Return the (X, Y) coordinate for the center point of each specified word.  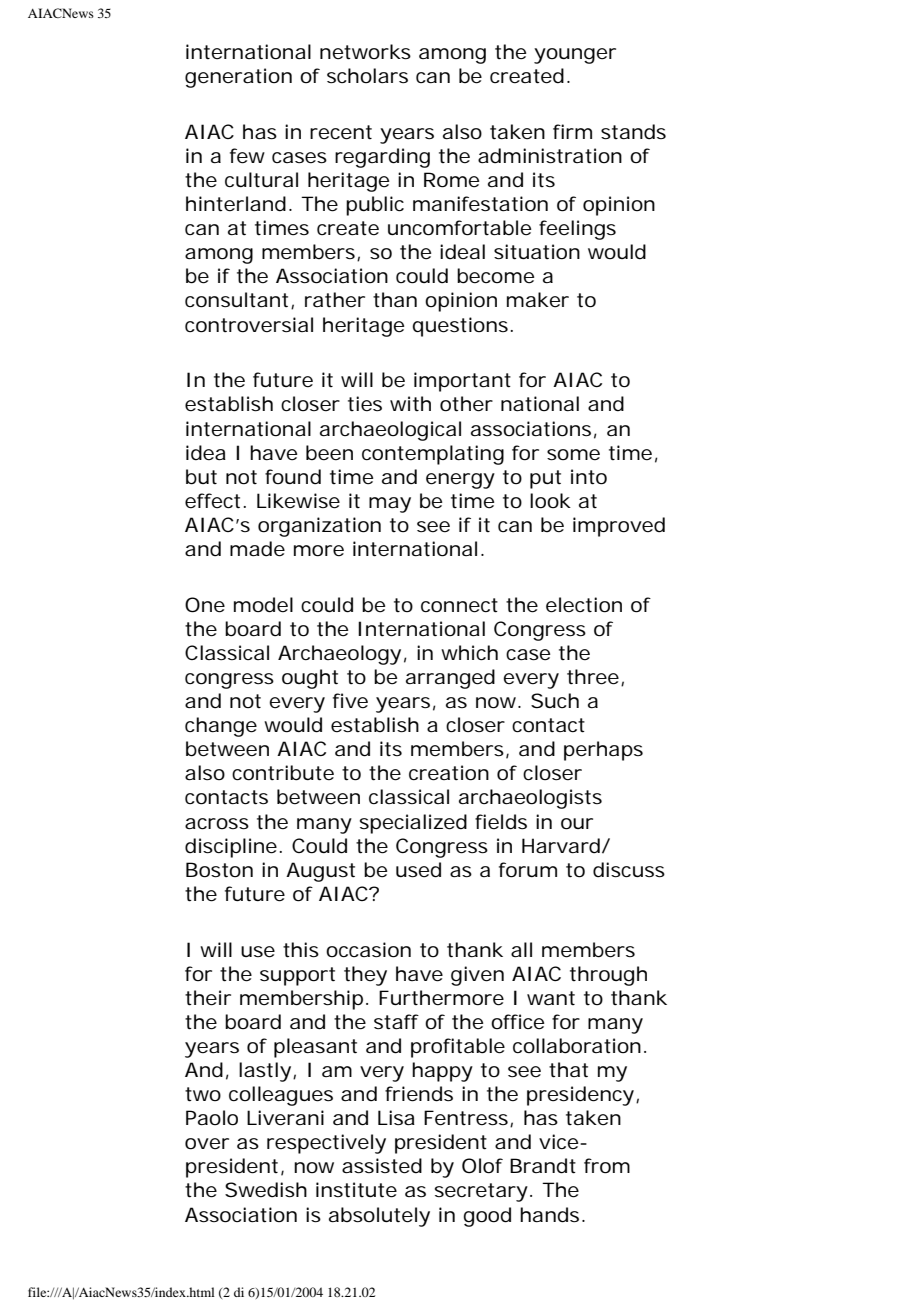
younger (575, 56)
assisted (382, 1166)
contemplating (433, 455)
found (293, 477)
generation (238, 78)
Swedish (266, 1190)
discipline (231, 848)
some (573, 455)
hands (549, 1215)
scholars (367, 76)
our (577, 824)
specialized (413, 824)
